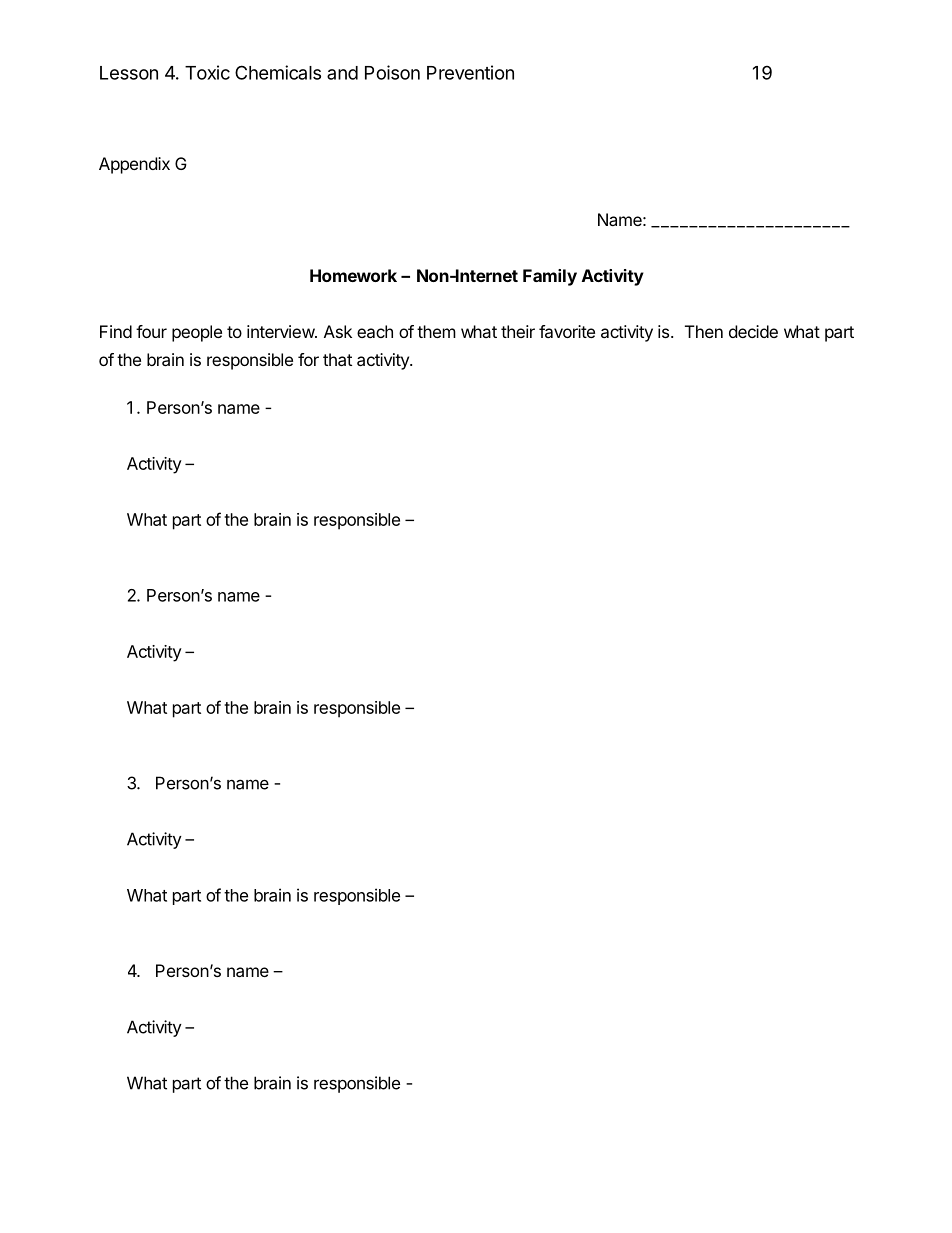  What do you see at coordinates (470, 72) in the screenshot?
I see `Prevention` at bounding box center [470, 72].
